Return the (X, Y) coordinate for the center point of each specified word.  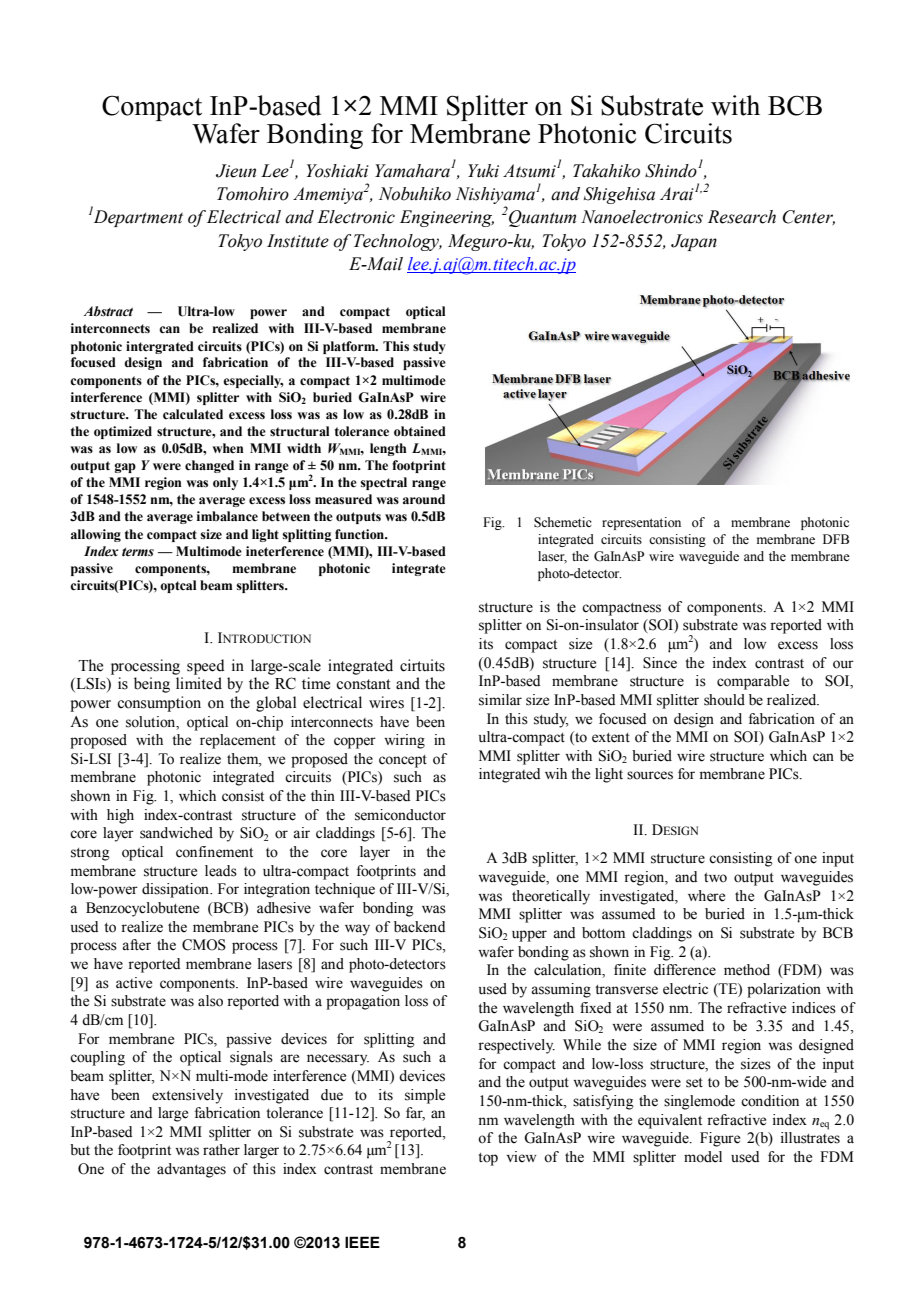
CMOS (204, 945)
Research (742, 217)
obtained (420, 431)
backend (419, 927)
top (488, 1159)
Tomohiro (253, 194)
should (724, 700)
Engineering (447, 218)
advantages (191, 1170)
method (747, 970)
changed (209, 466)
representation (641, 523)
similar (500, 700)
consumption (159, 704)
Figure (720, 1139)
